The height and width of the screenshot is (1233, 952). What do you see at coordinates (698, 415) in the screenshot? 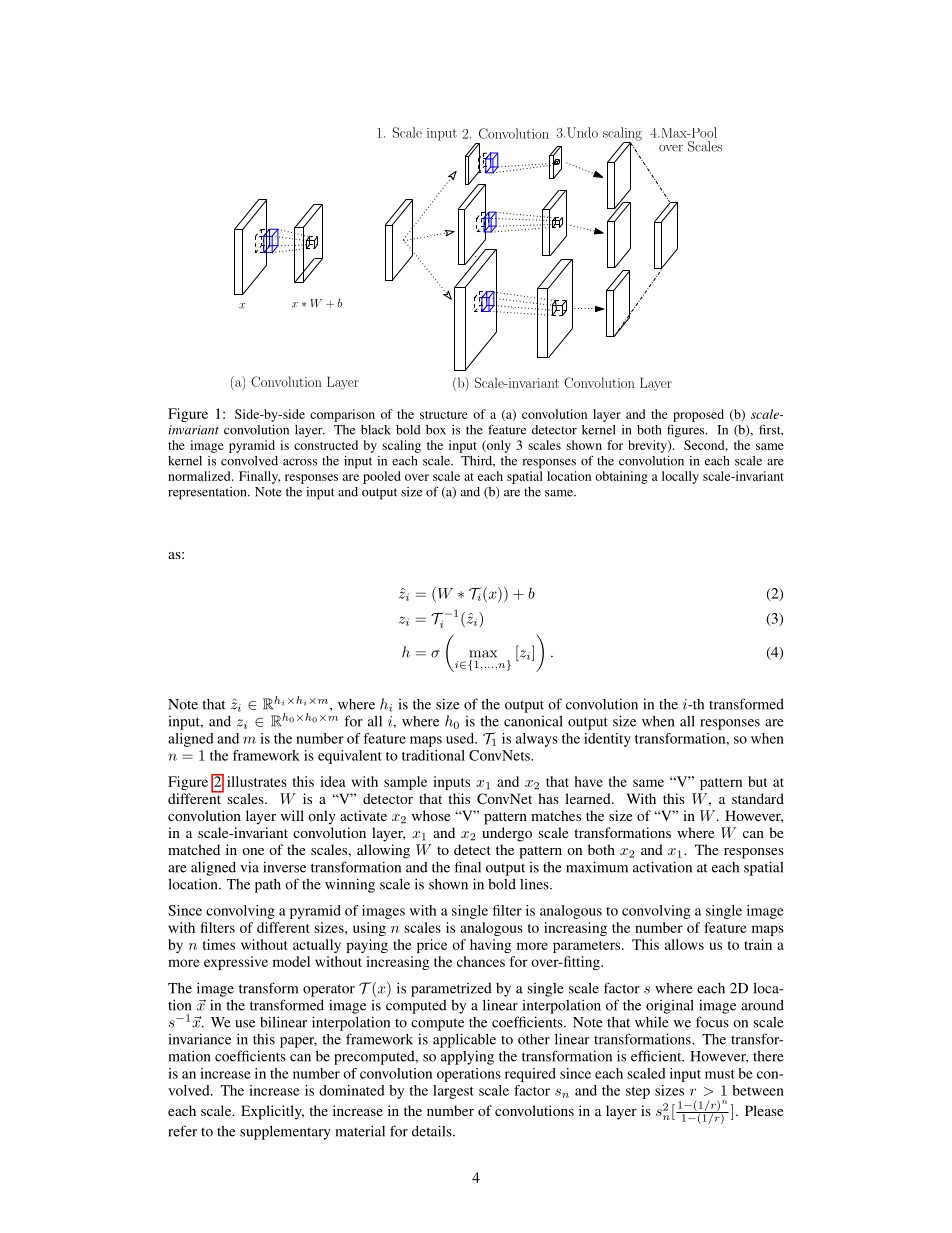
I see `proposed` at bounding box center [698, 415].
